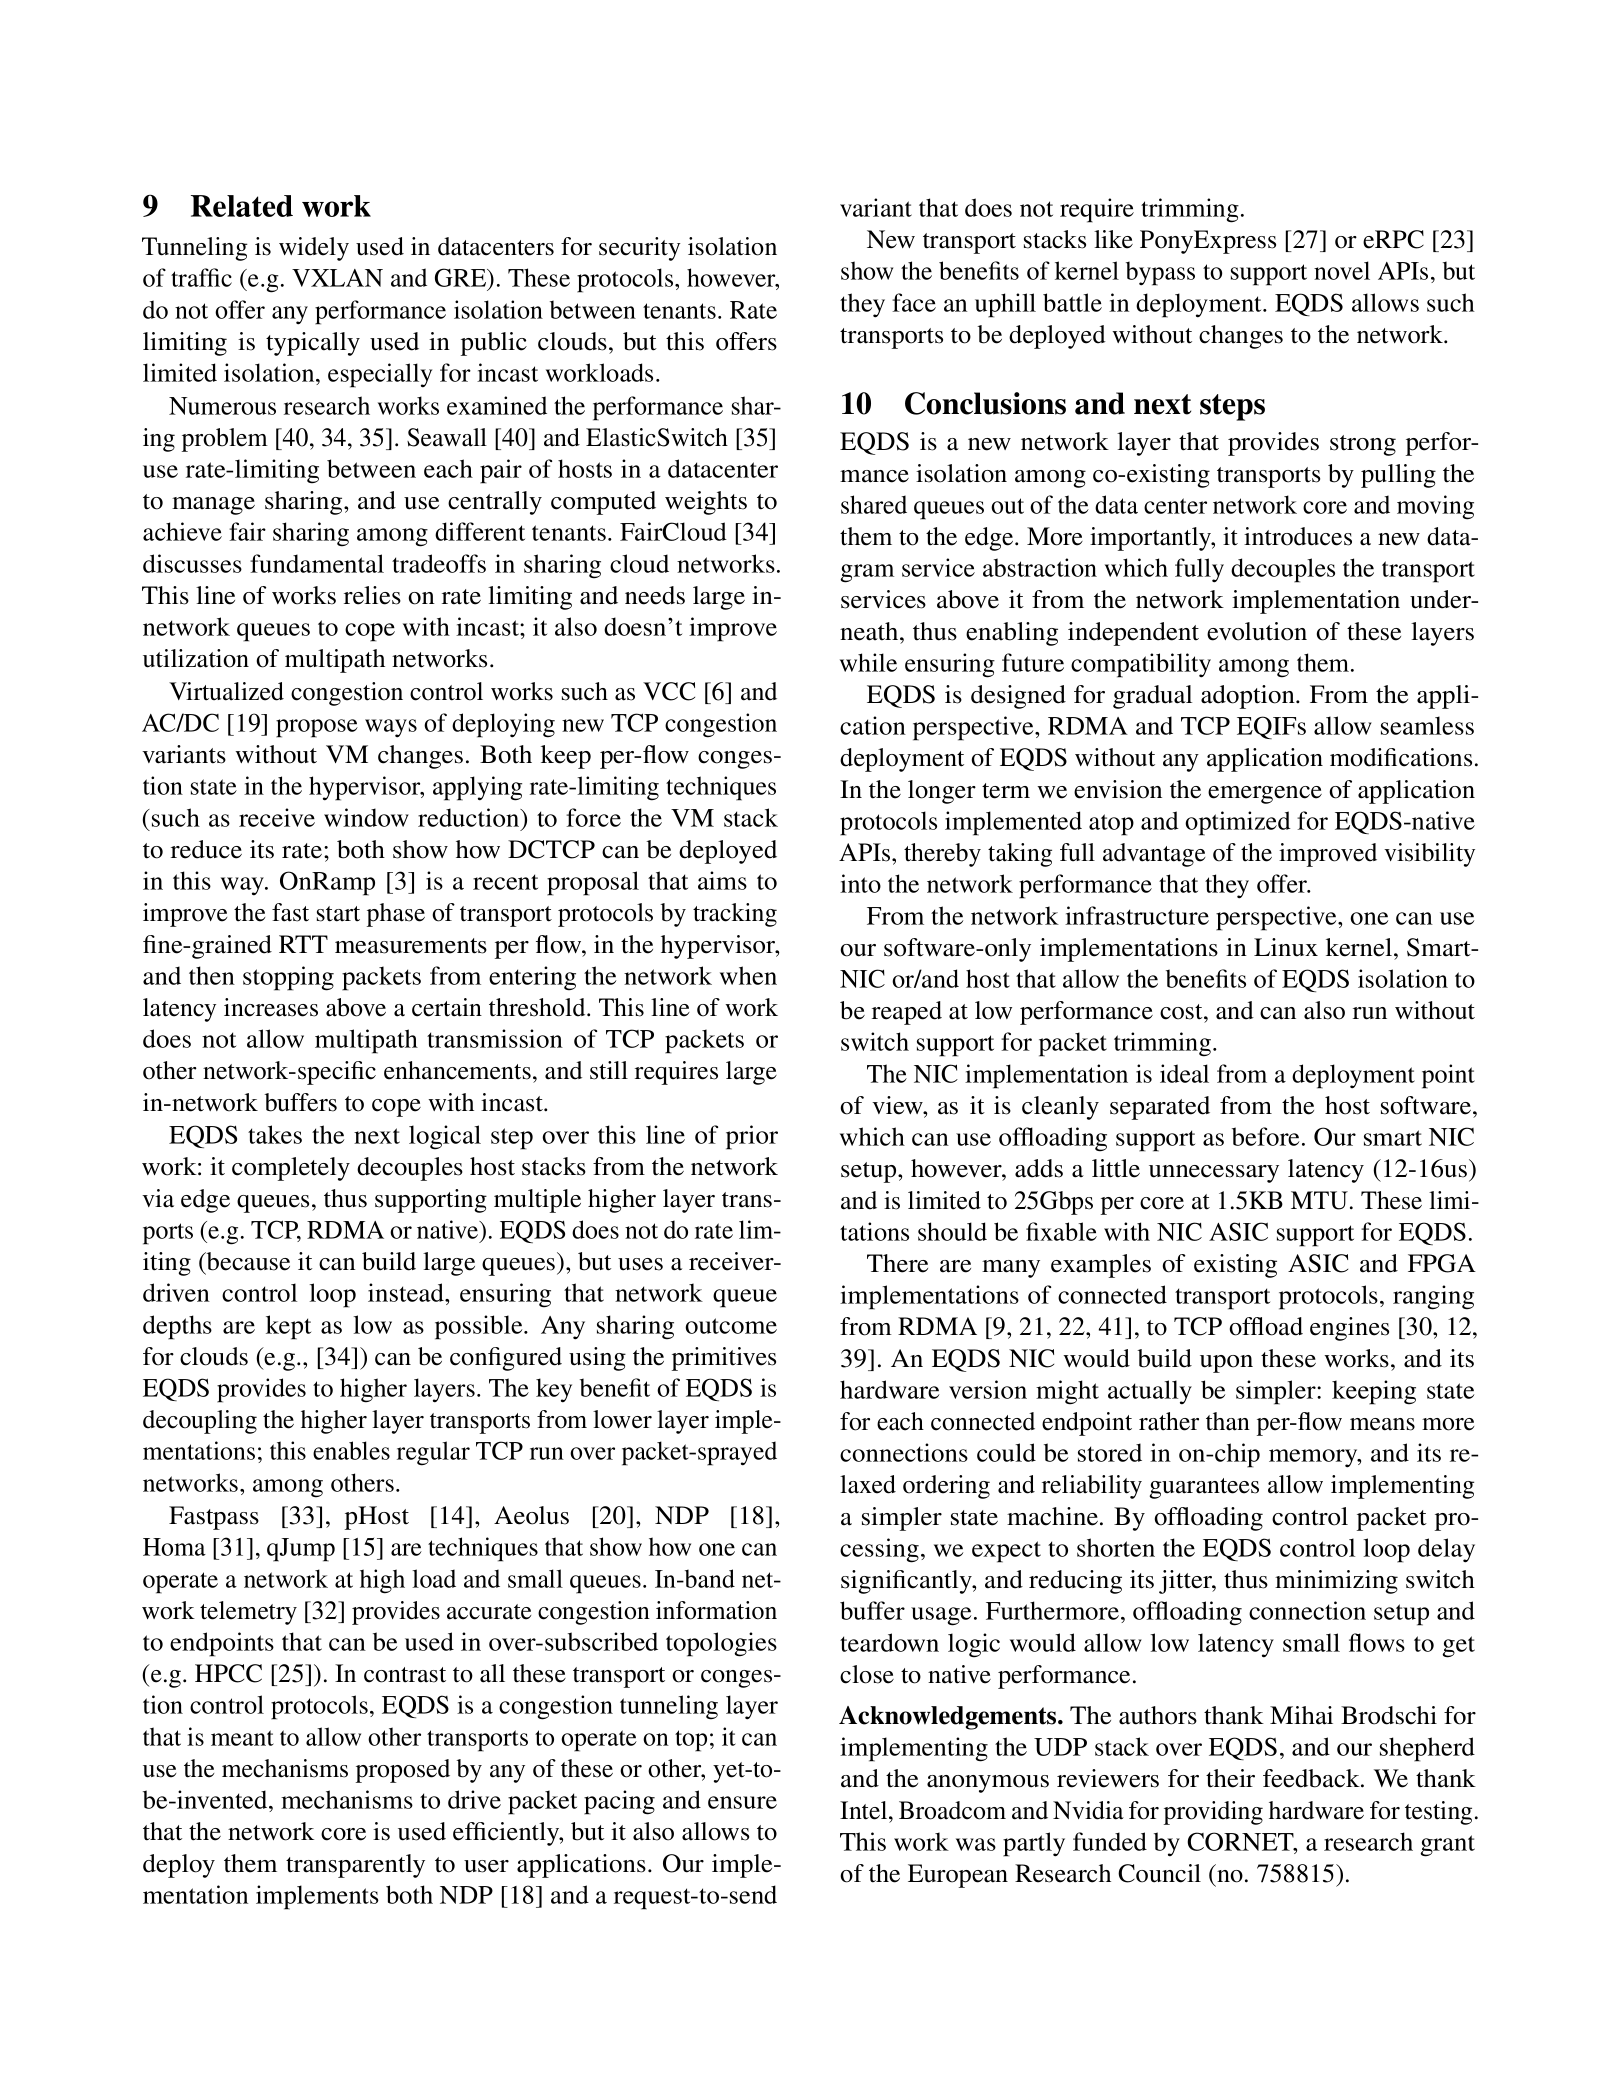 This screenshot has height=2094, width=1618. Describe the element at coordinates (1286, 947) in the screenshot. I see `Linux` at that location.
